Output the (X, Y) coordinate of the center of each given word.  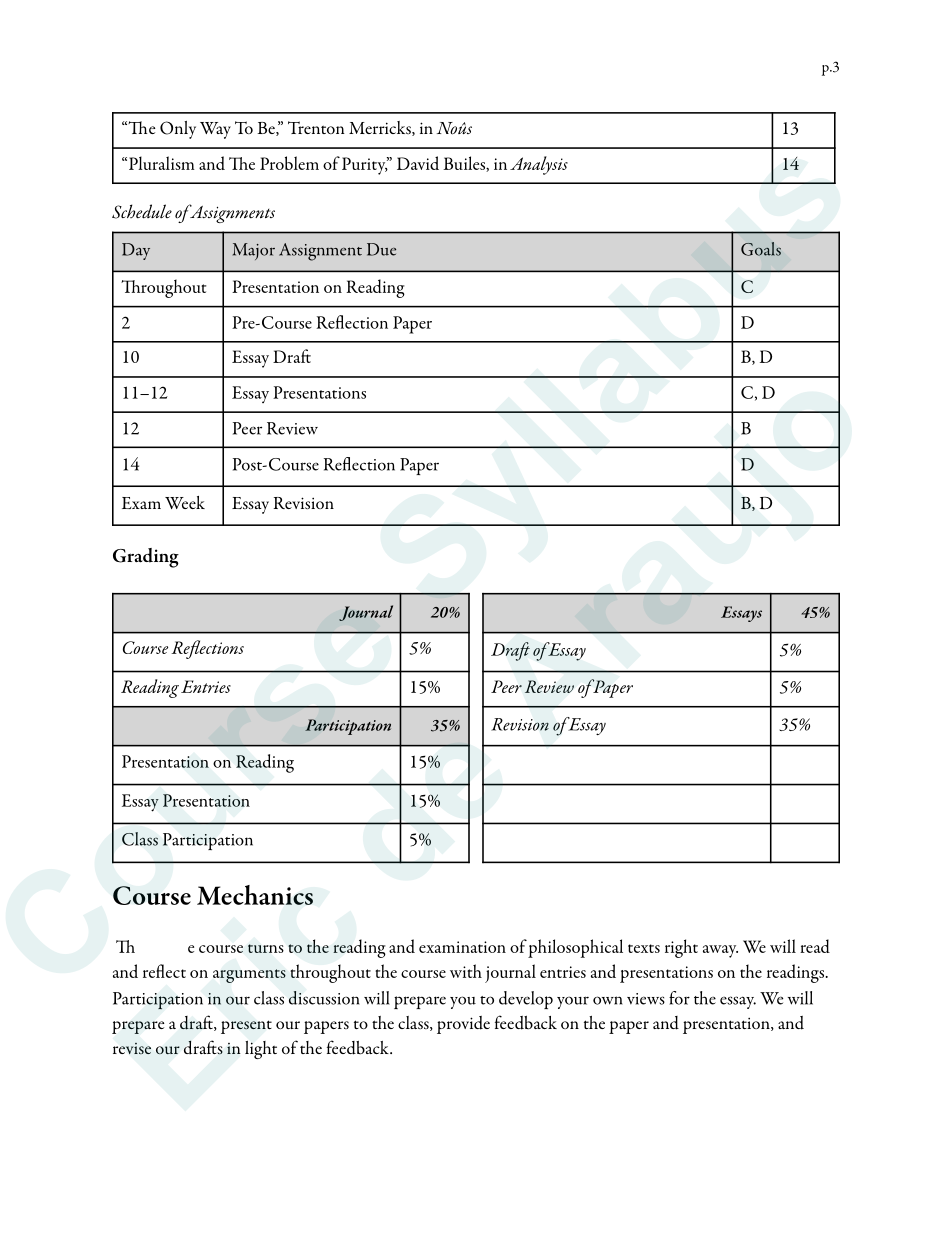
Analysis (539, 165)
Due (381, 249)
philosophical (575, 948)
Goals (761, 249)
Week (185, 502)
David (418, 163)
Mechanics (255, 895)
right (681, 948)
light (261, 1050)
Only (178, 130)
